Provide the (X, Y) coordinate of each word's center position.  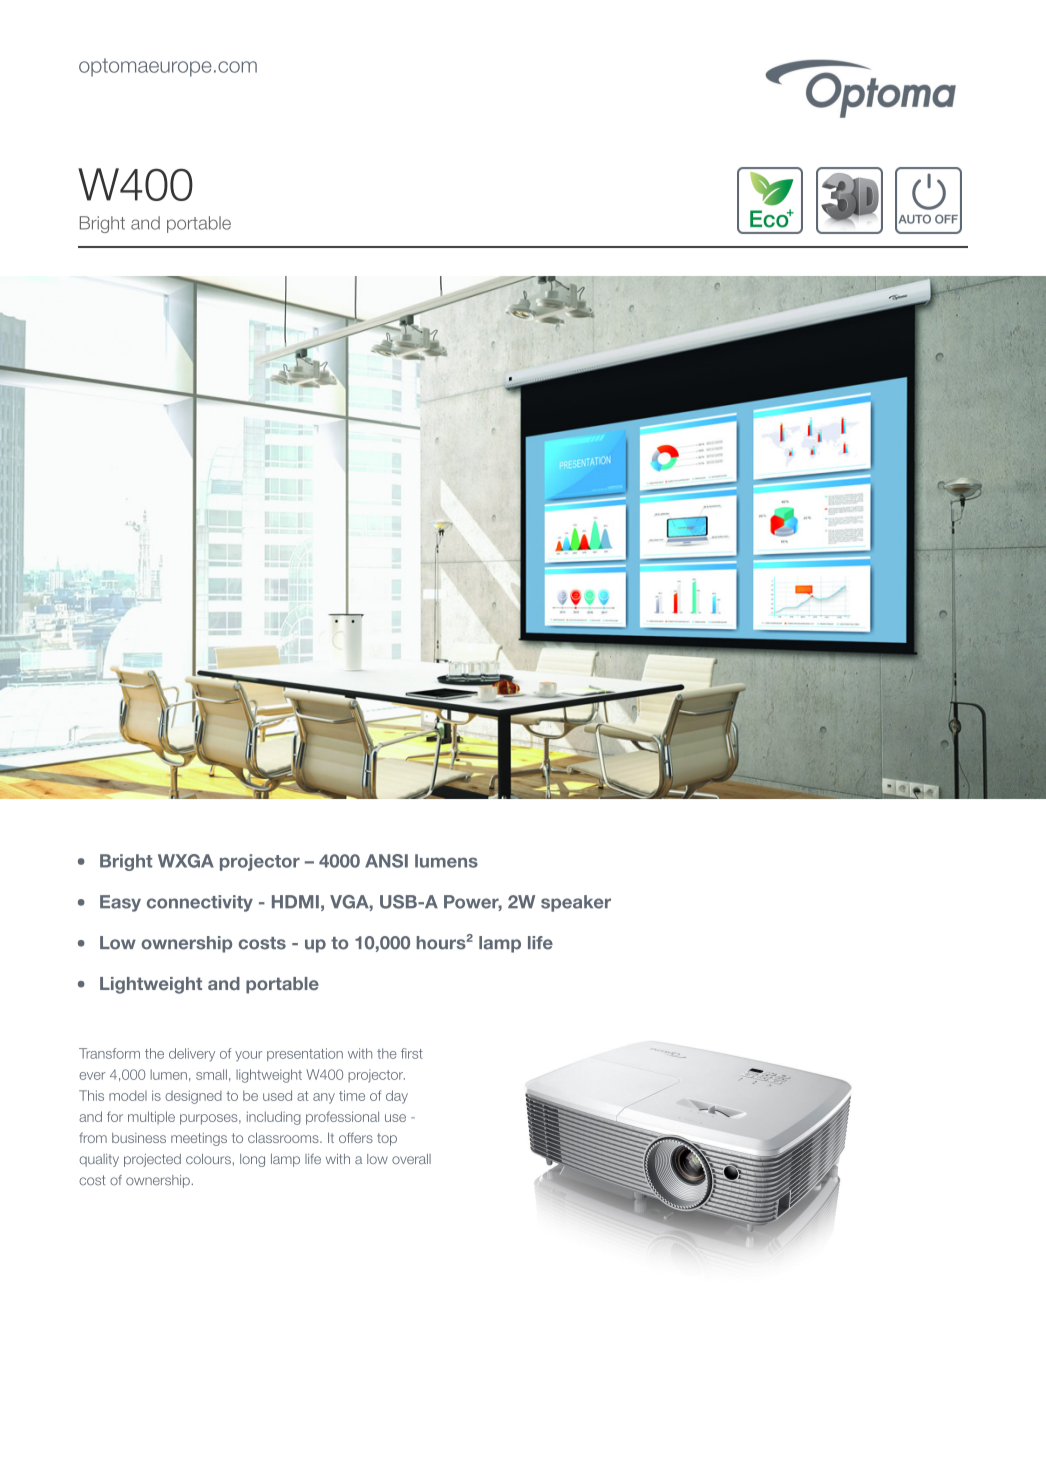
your (248, 1056)
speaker (576, 903)
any (324, 1098)
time (352, 1095)
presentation (305, 1054)
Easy (120, 903)
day (397, 1097)
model (128, 1095)
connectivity (200, 903)
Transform (109, 1053)
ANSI (386, 861)
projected (152, 1160)
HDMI (295, 901)
